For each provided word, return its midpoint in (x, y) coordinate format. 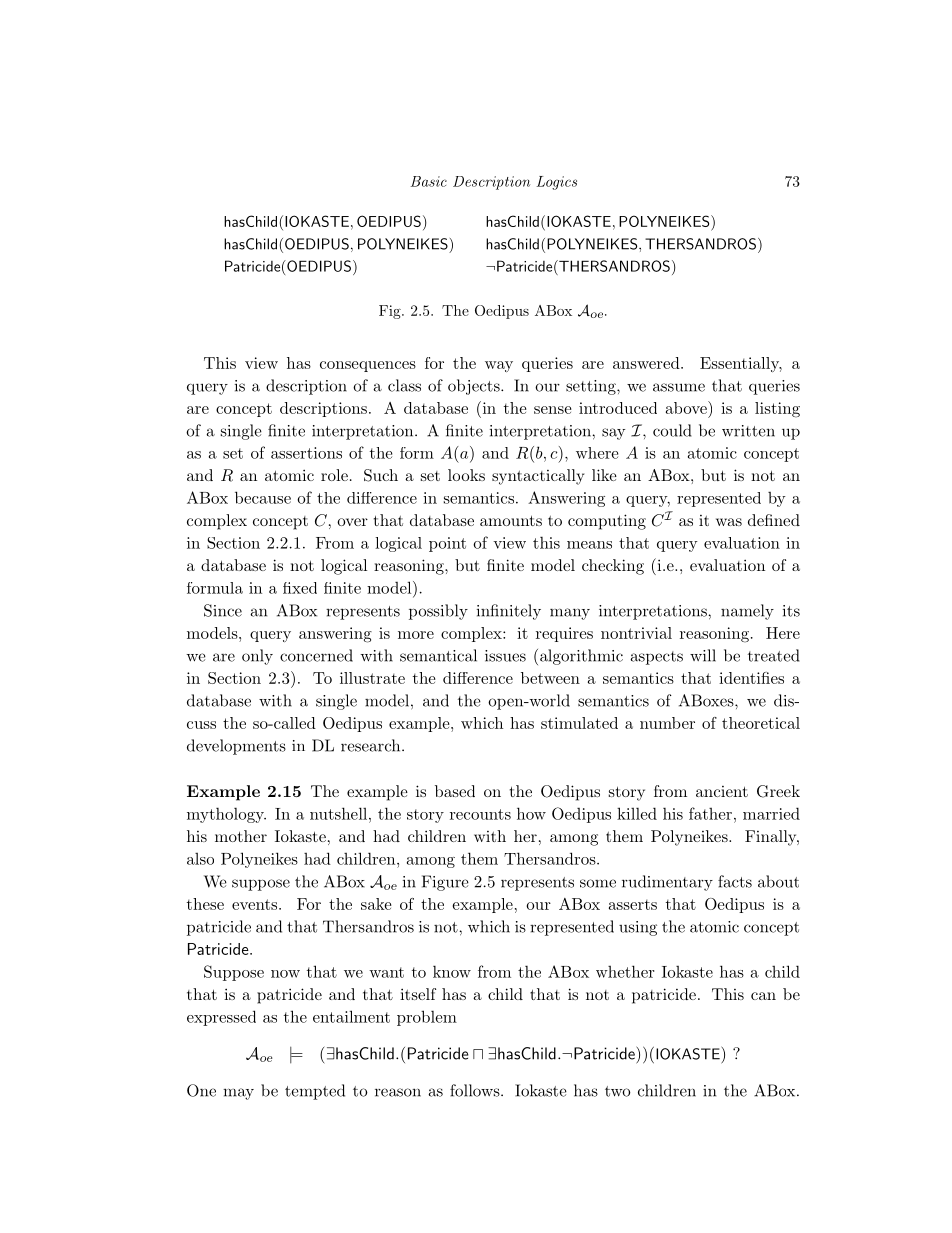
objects (475, 387)
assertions (306, 453)
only (257, 657)
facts (735, 881)
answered (646, 363)
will (703, 655)
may (238, 1094)
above (687, 407)
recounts (480, 814)
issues (505, 656)
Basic (429, 181)
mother (241, 836)
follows (475, 1090)
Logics (556, 183)
